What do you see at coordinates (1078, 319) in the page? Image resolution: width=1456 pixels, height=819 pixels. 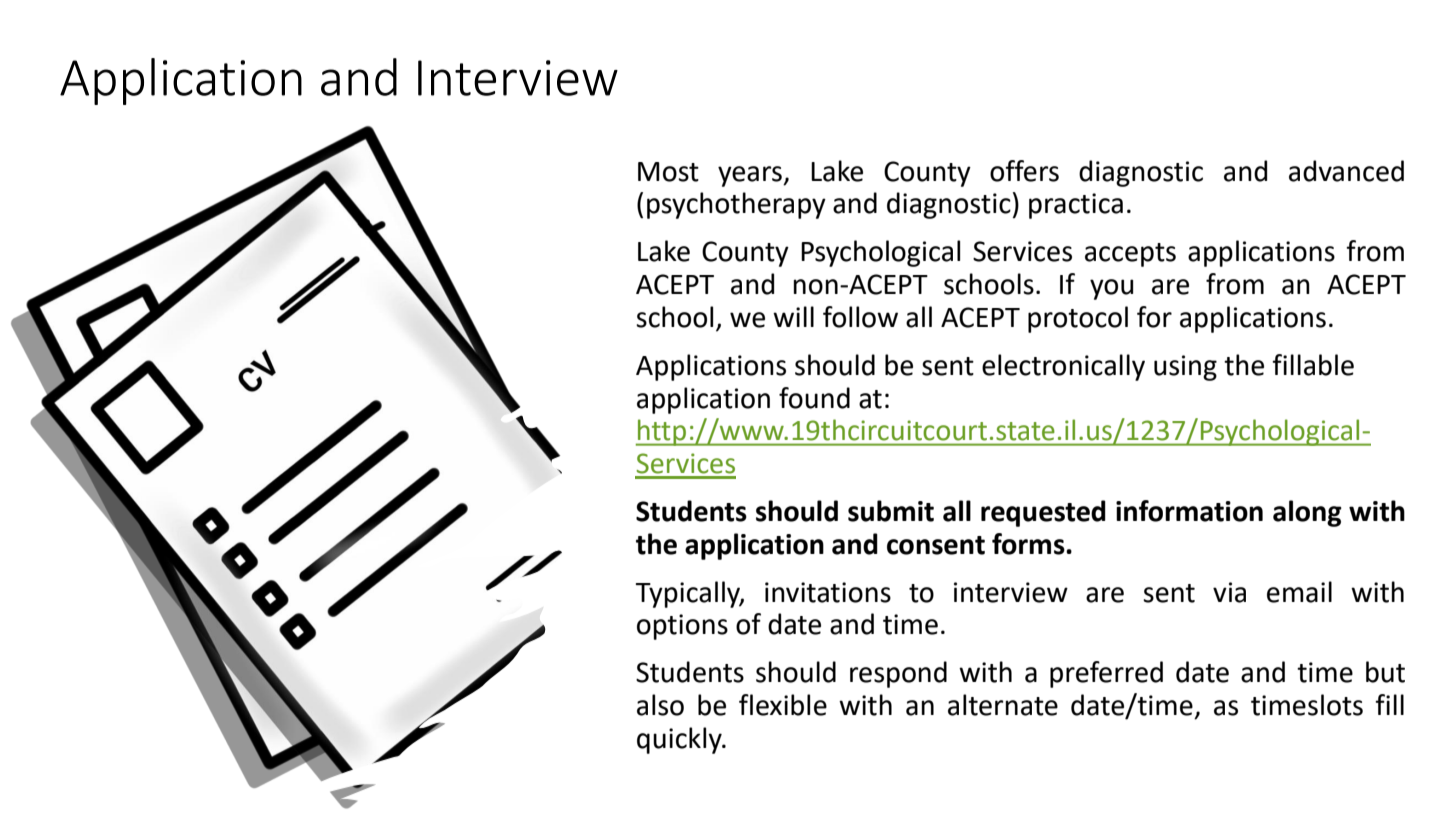 I see `protocol` at bounding box center [1078, 319].
